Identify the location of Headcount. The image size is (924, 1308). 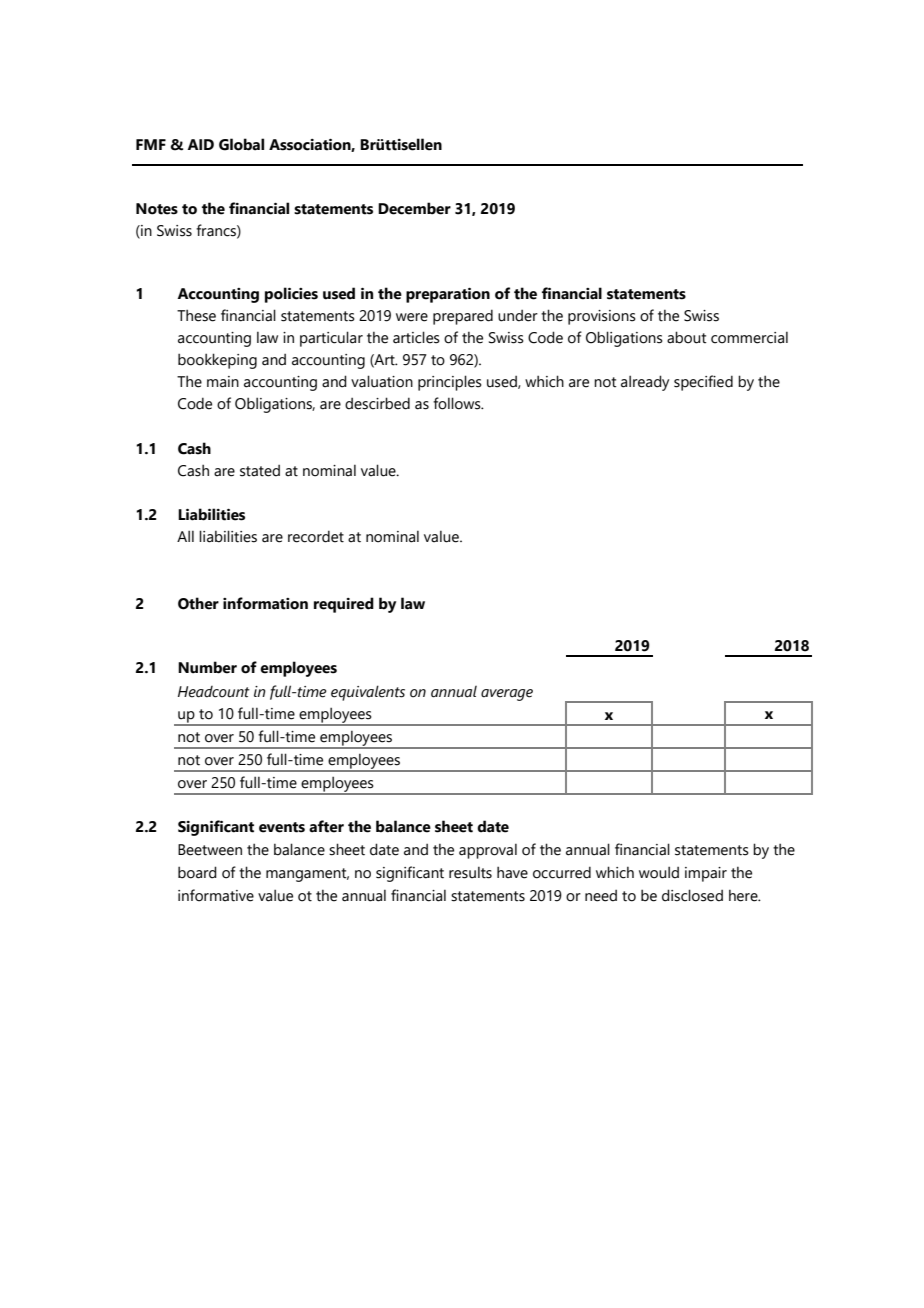
(214, 692).
